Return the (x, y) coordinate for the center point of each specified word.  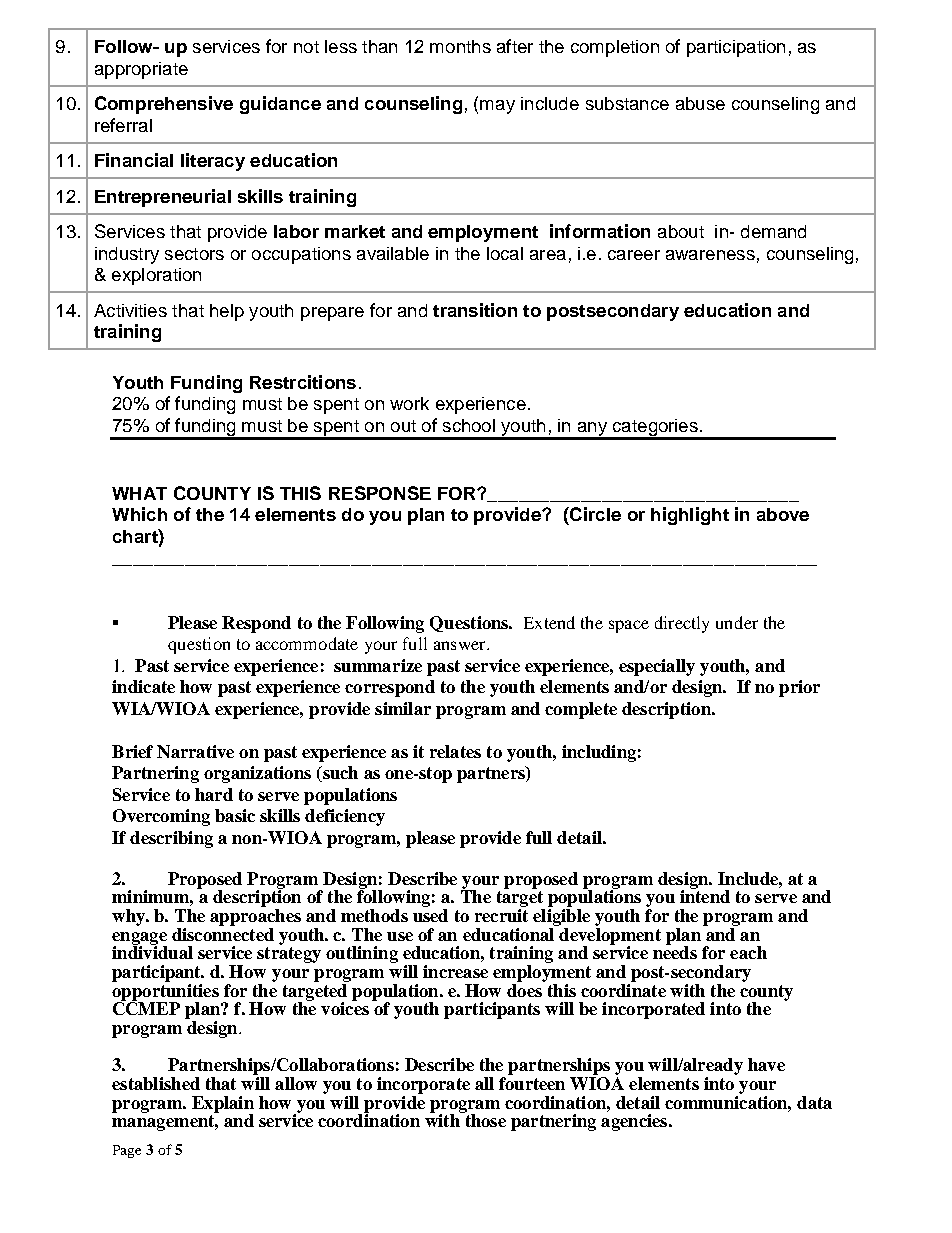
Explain (223, 1105)
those (484, 1119)
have (766, 1064)
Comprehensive (164, 105)
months (460, 46)
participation (736, 48)
